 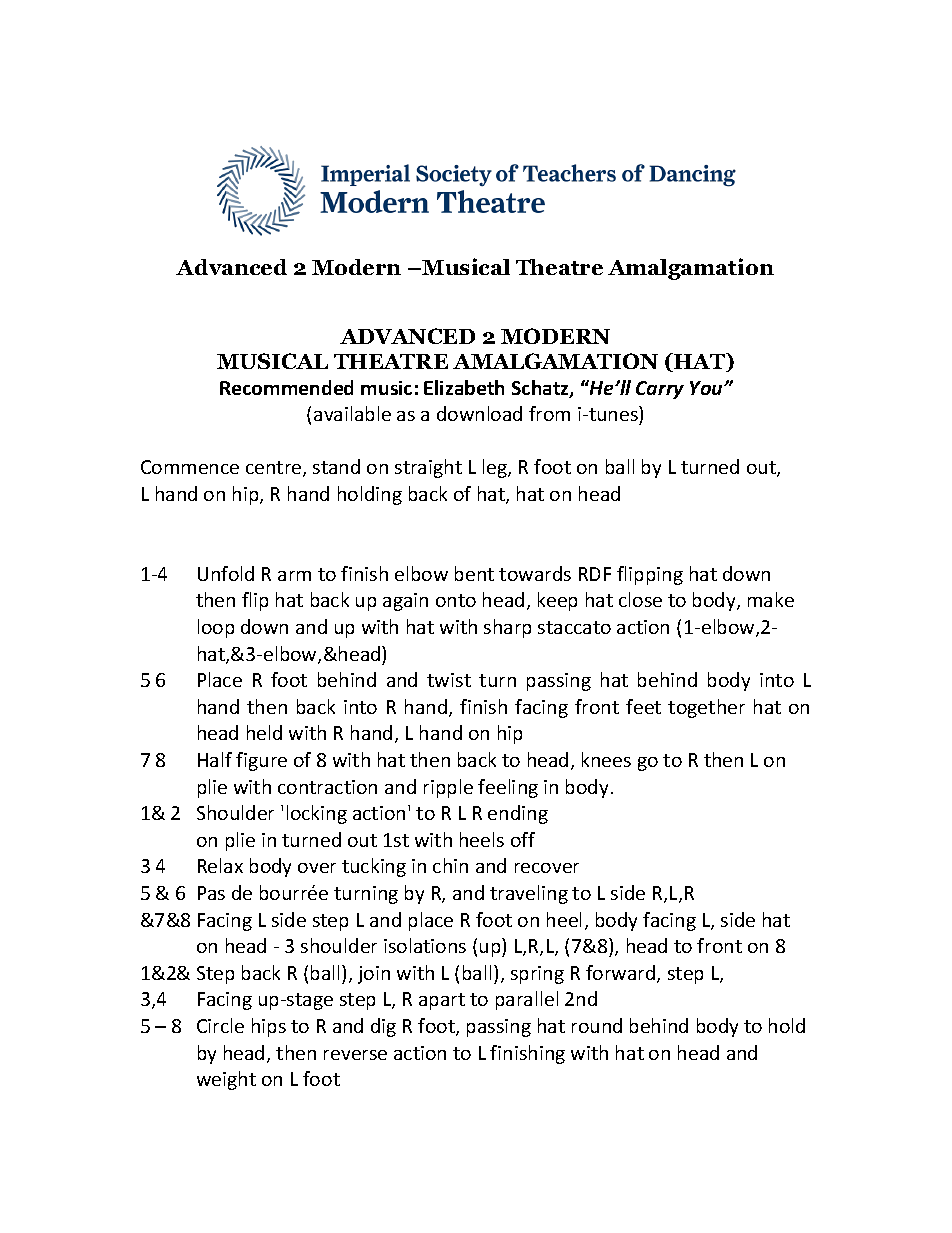 I want to click on held, so click(x=264, y=732).
